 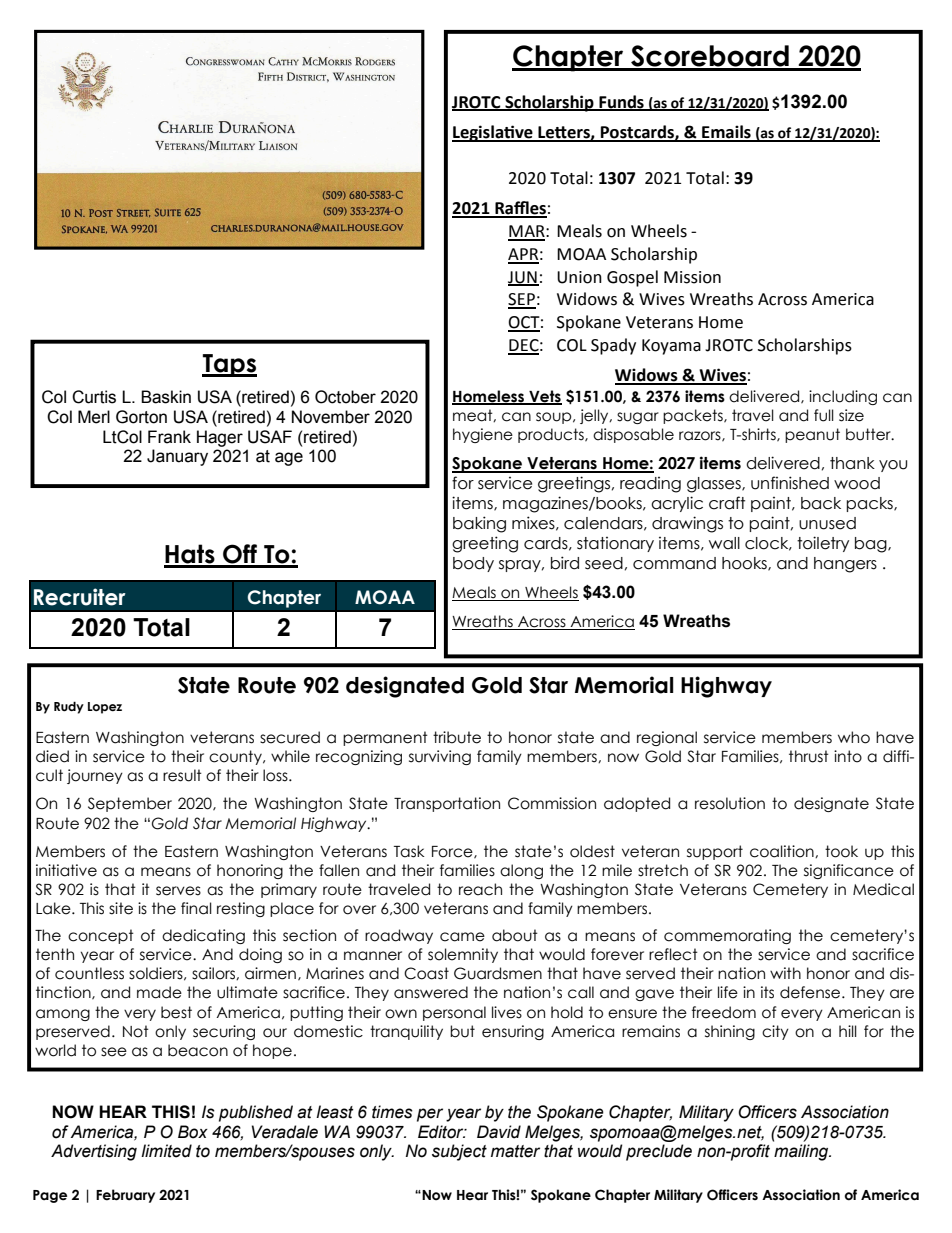 I want to click on Emails, so click(x=726, y=133).
